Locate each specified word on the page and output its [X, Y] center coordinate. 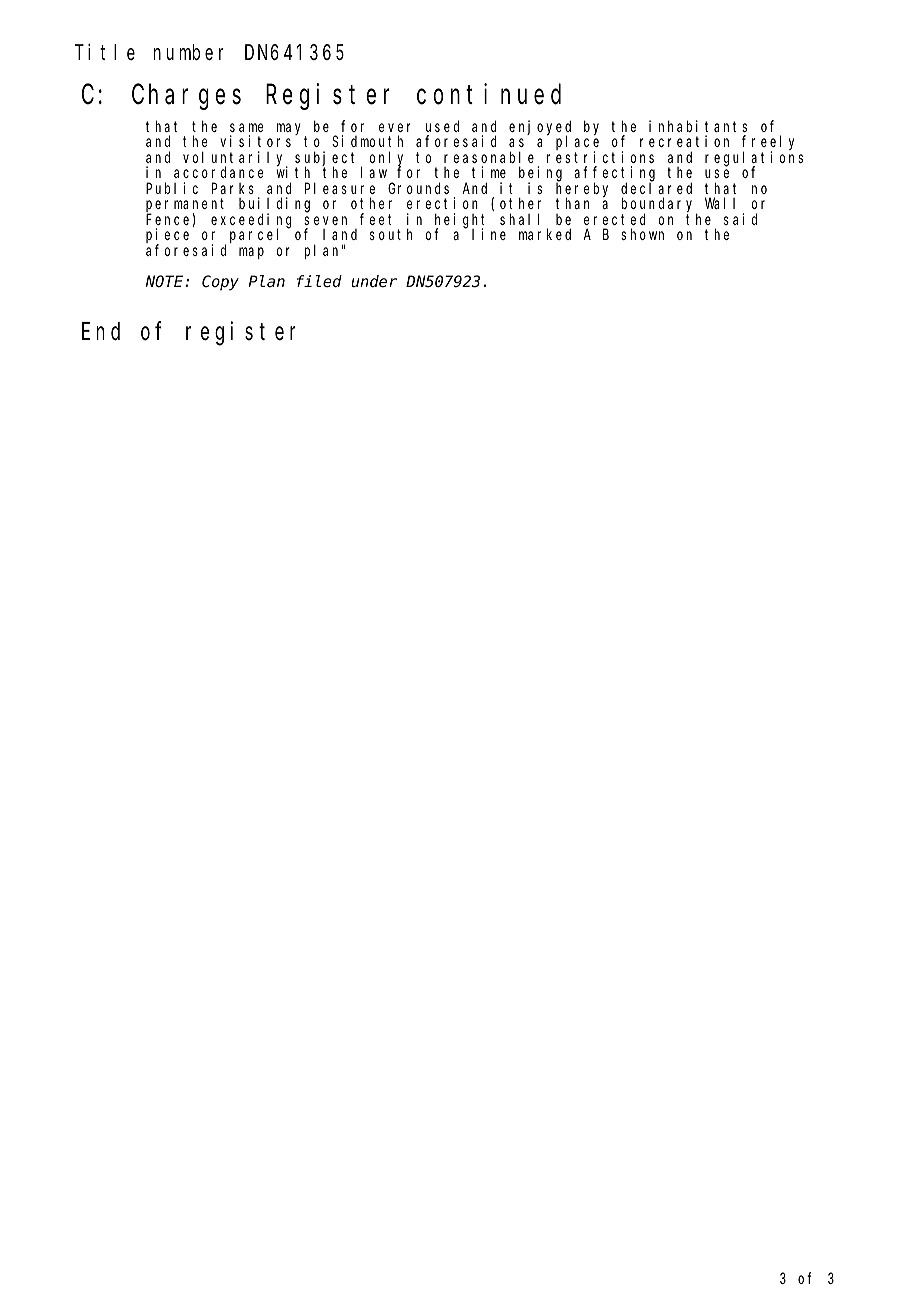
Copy [220, 283]
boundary [660, 206]
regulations [754, 159]
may [291, 130]
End [101, 331]
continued [489, 94]
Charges [186, 97]
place [577, 143]
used [442, 126]
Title [105, 52]
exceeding [251, 221]
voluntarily [235, 159]
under [374, 281]
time [489, 172]
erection [442, 203]
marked [545, 234]
